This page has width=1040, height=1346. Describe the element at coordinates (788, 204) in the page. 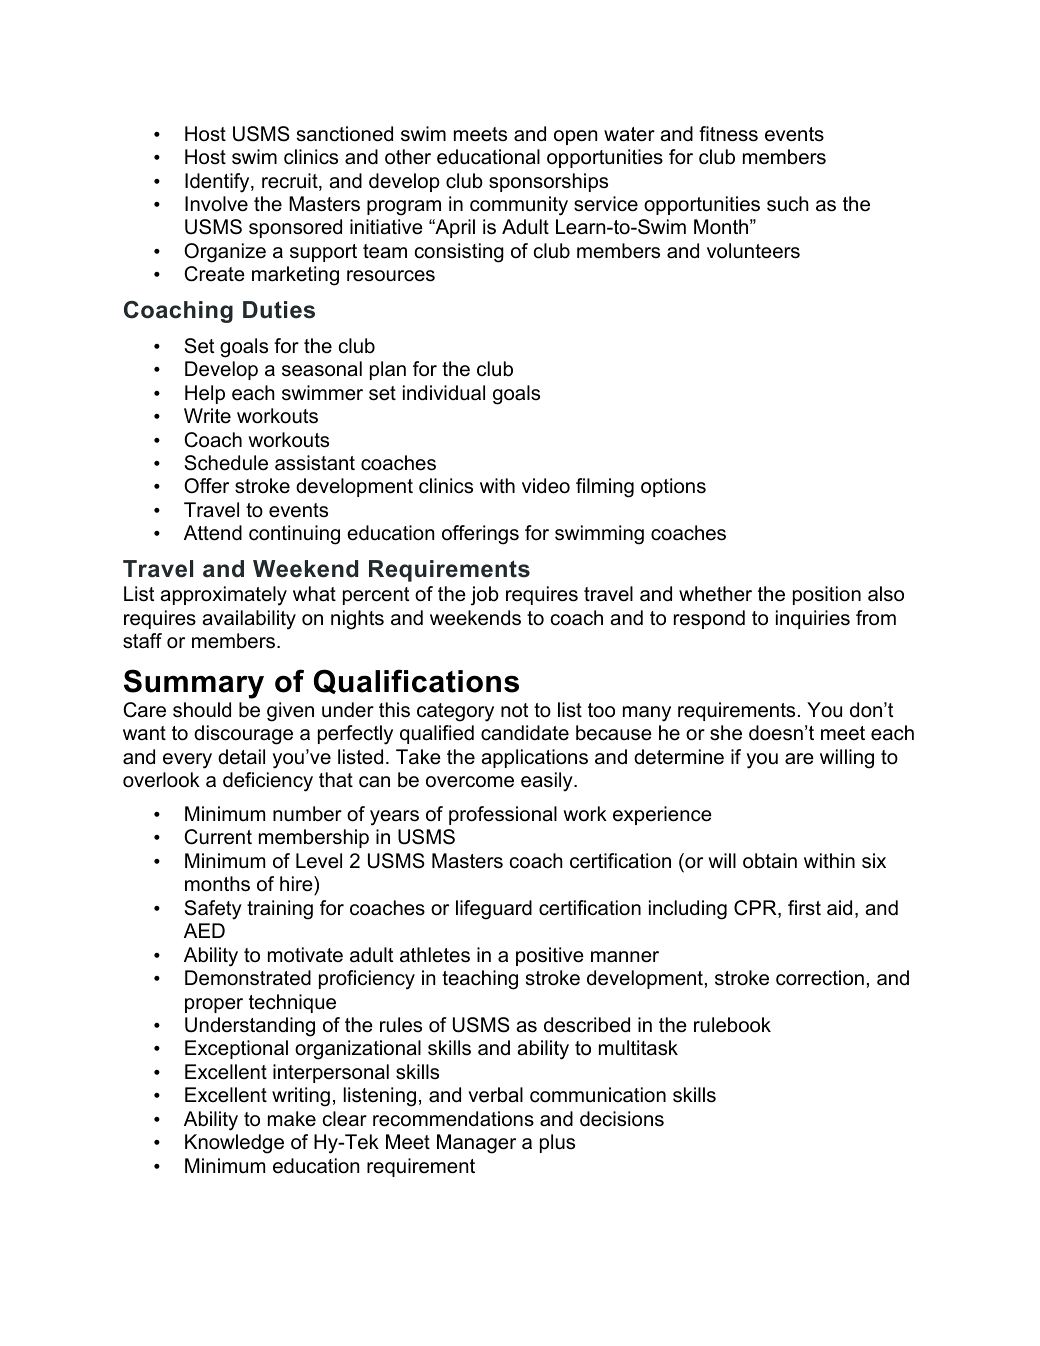

I see `such` at that location.
